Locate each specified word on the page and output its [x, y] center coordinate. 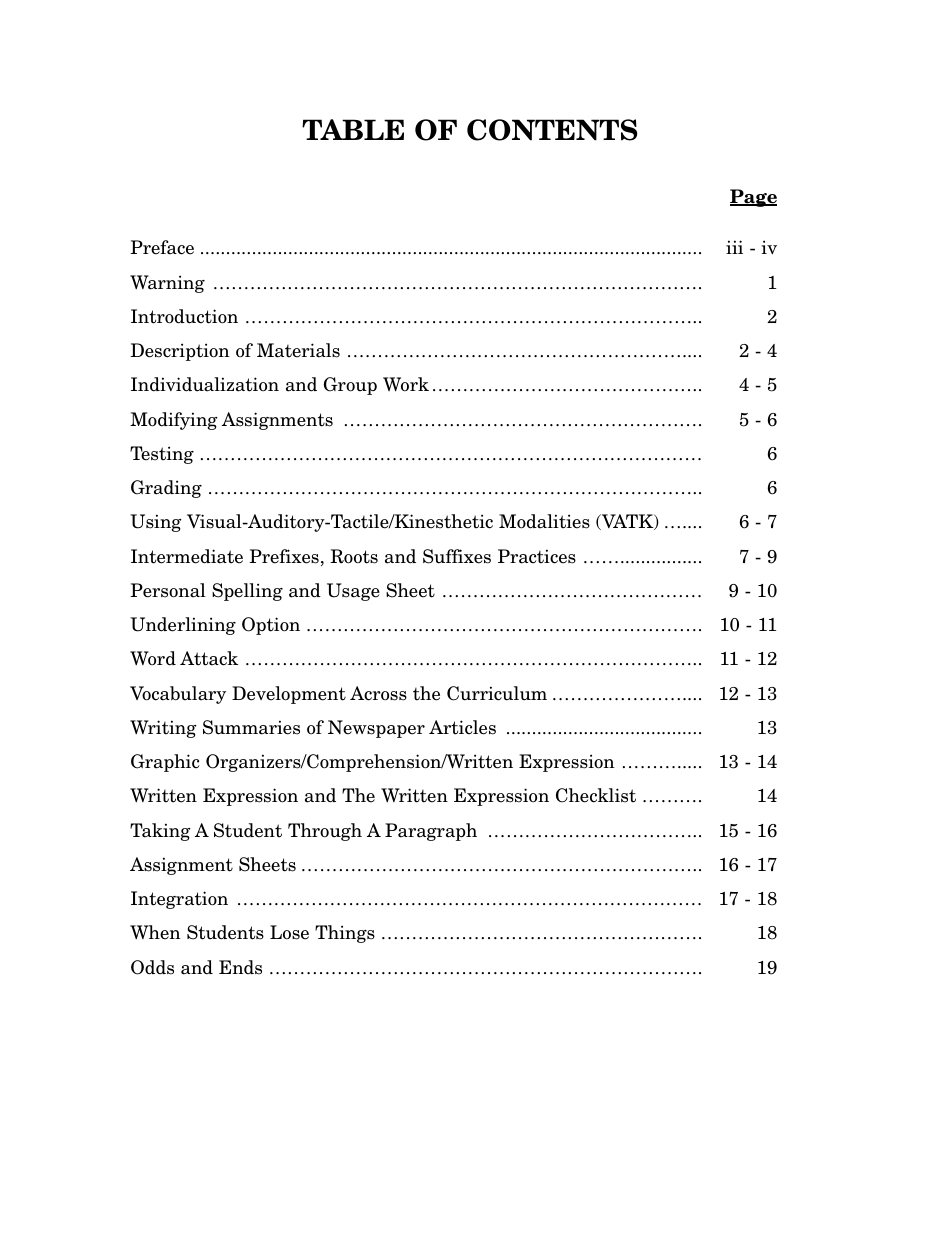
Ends [240, 967]
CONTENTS [552, 130]
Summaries [251, 727]
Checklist [596, 795]
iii [734, 247]
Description [180, 352]
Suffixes [457, 556]
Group [350, 386]
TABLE [353, 129]
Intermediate [187, 556]
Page [753, 198]
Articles [462, 727]
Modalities [544, 521]
